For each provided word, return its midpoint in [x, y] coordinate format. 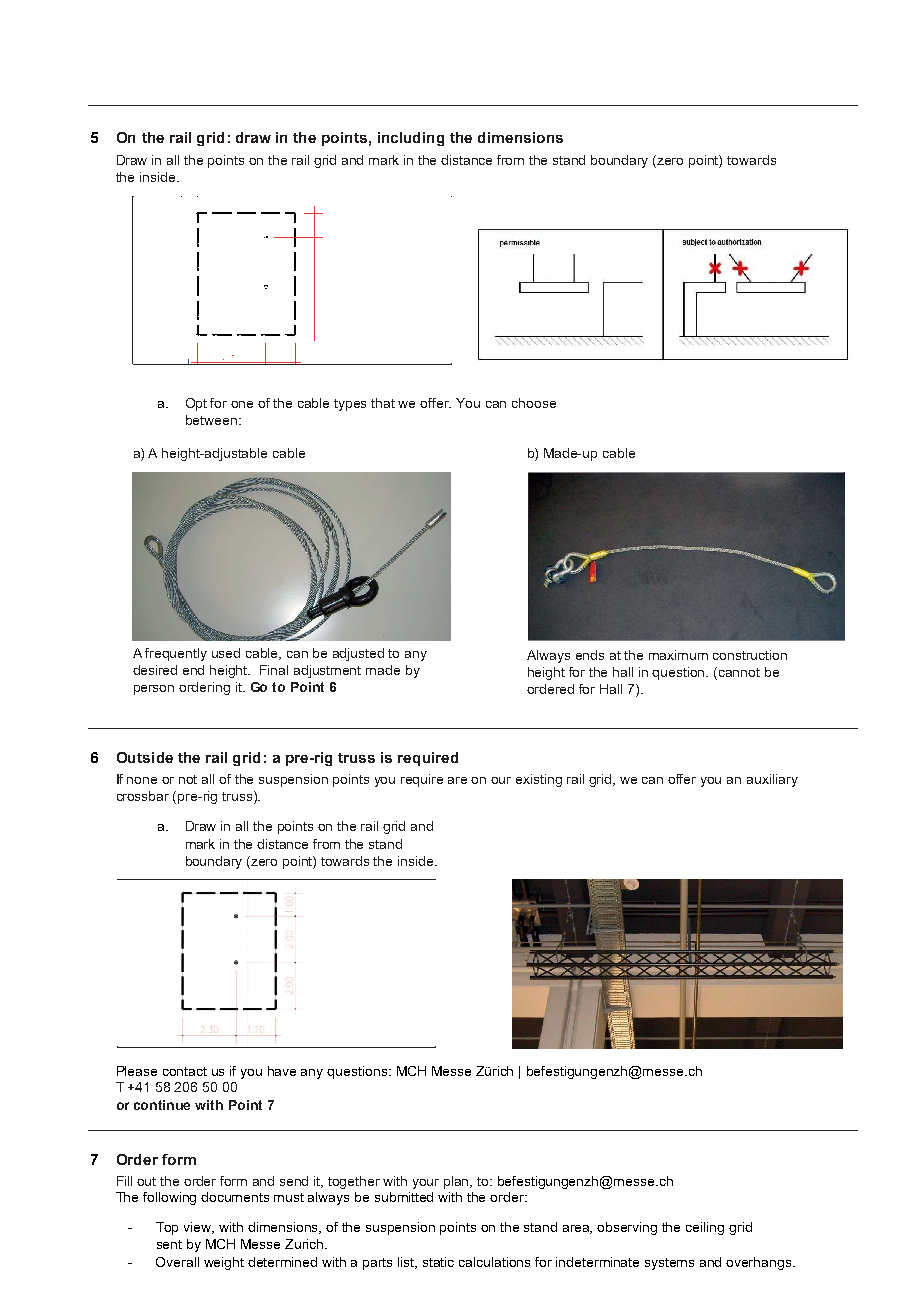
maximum [678, 655]
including [411, 139]
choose [534, 403]
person [154, 690]
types [350, 405]
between [211, 420]
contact [185, 1071]
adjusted [358, 654]
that [383, 403]
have [282, 1071]
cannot [739, 672]
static [438, 1262]
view [199, 1228]
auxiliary [772, 780]
